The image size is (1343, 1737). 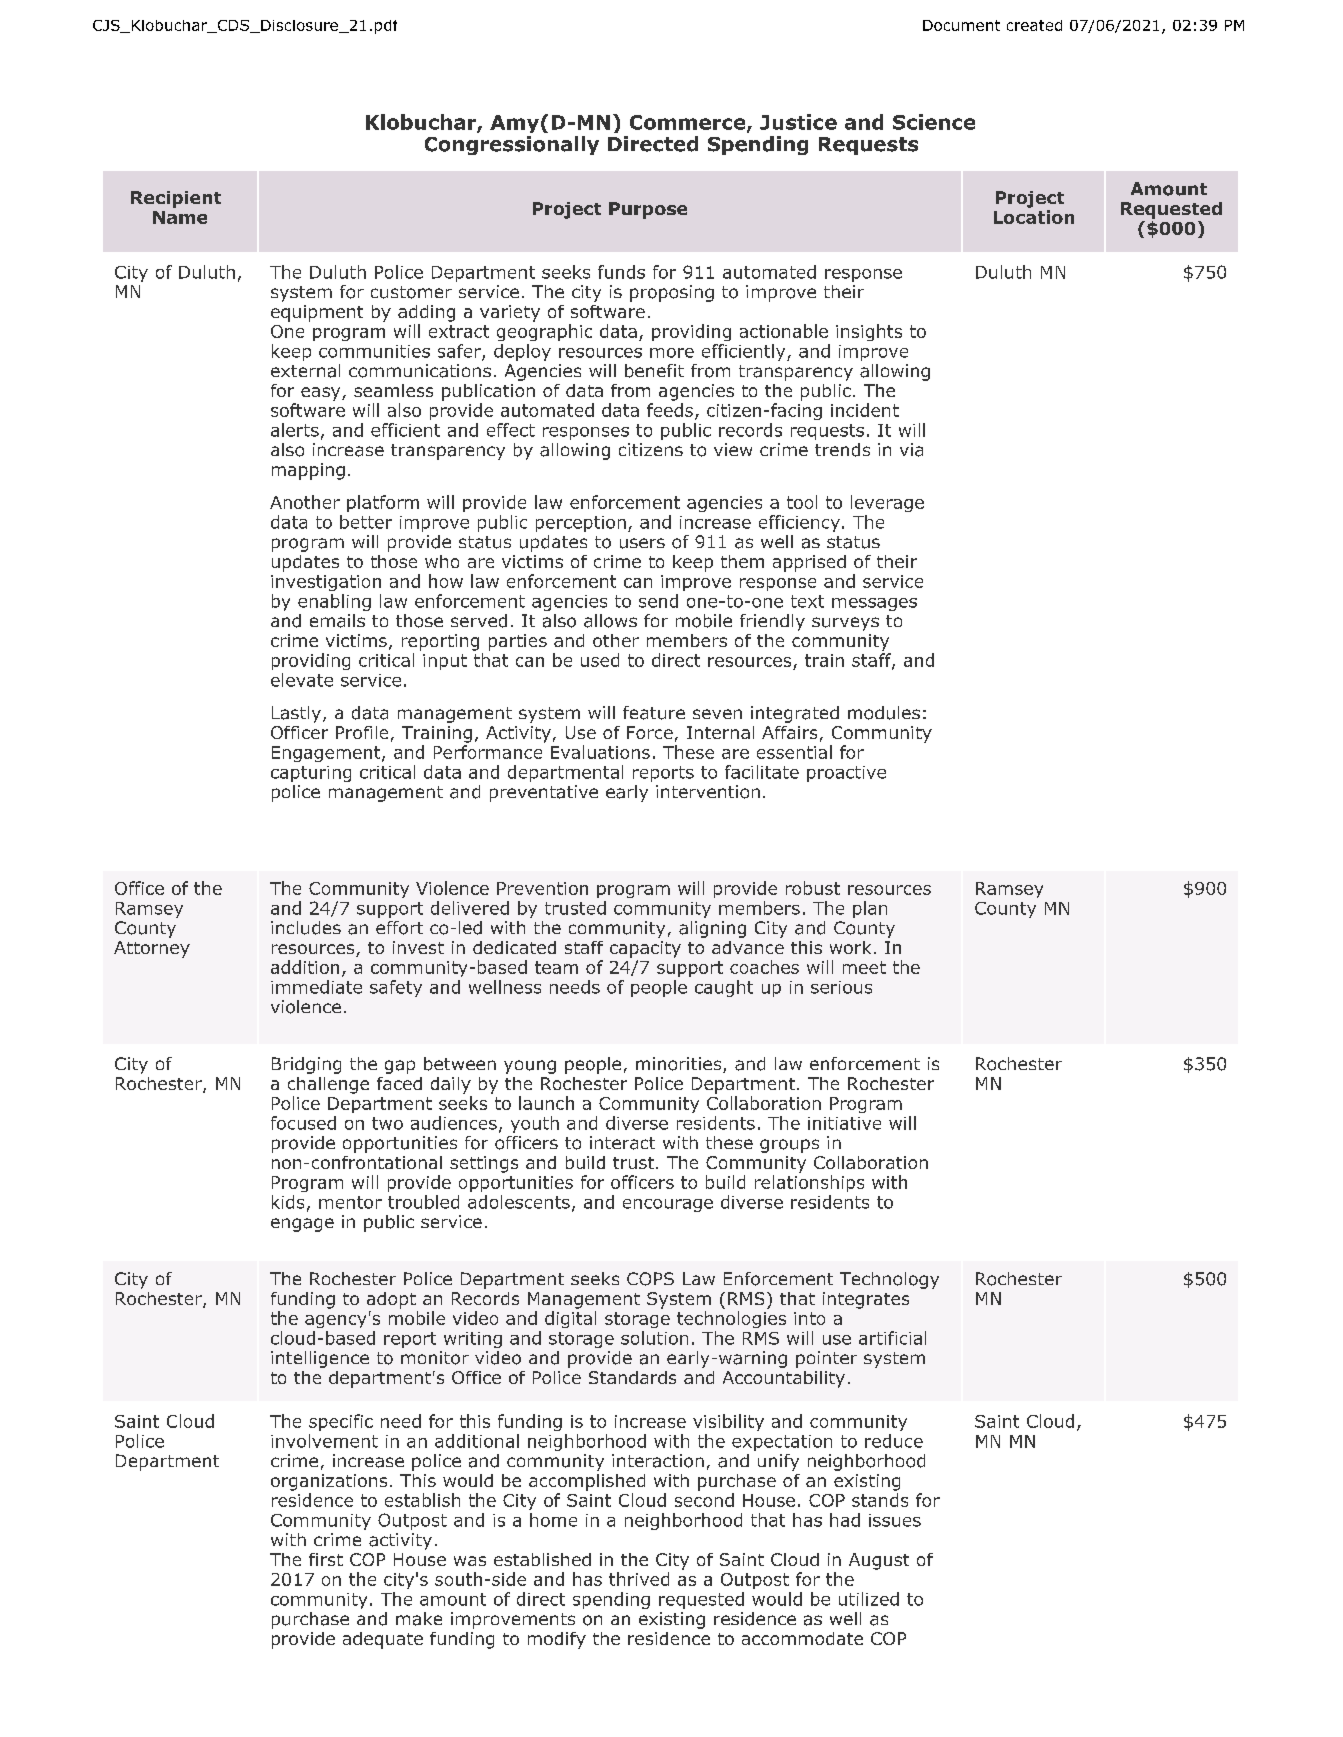 I want to click on capturing, so click(x=311, y=774).
